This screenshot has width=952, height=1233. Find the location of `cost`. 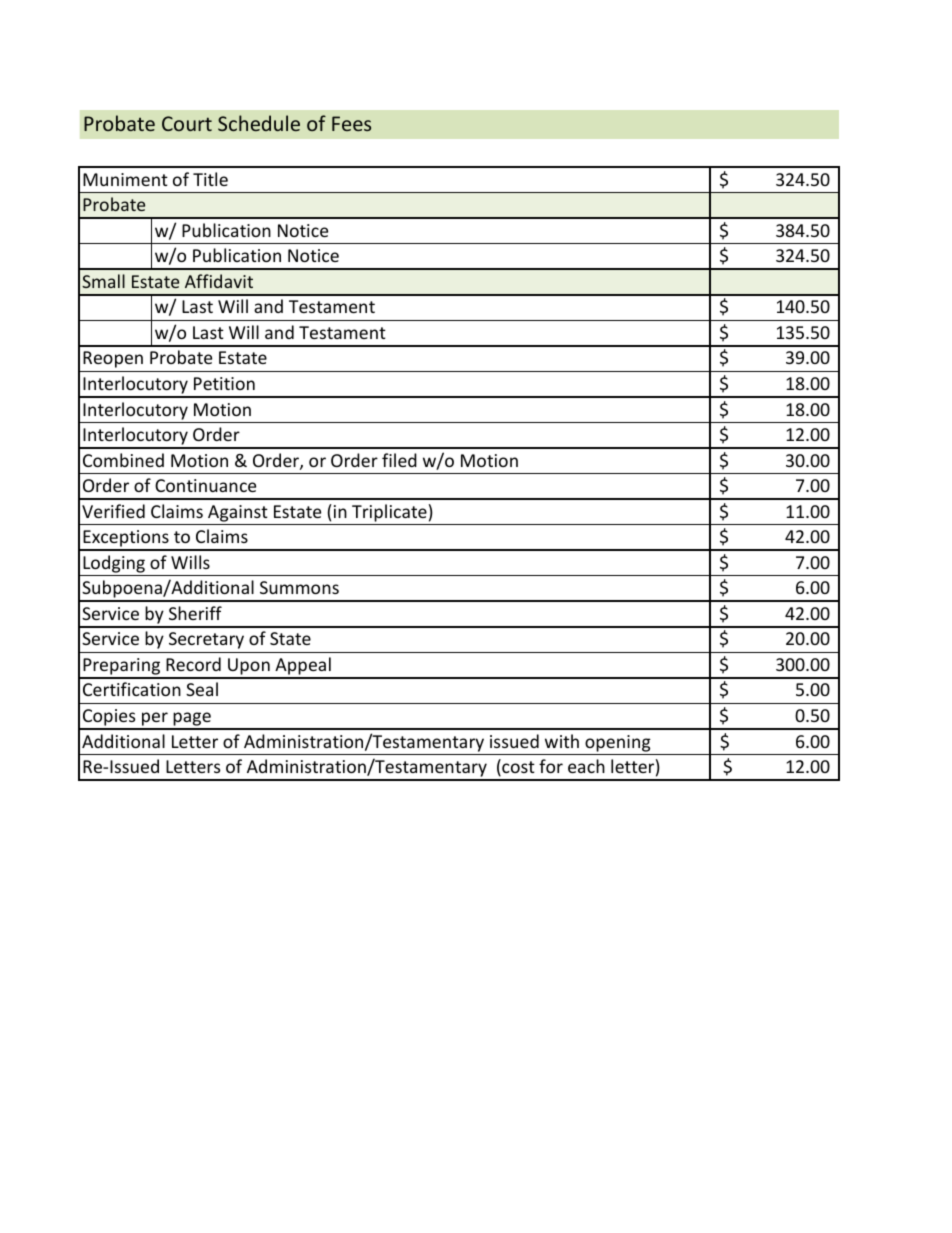

cost is located at coordinates (517, 768).
